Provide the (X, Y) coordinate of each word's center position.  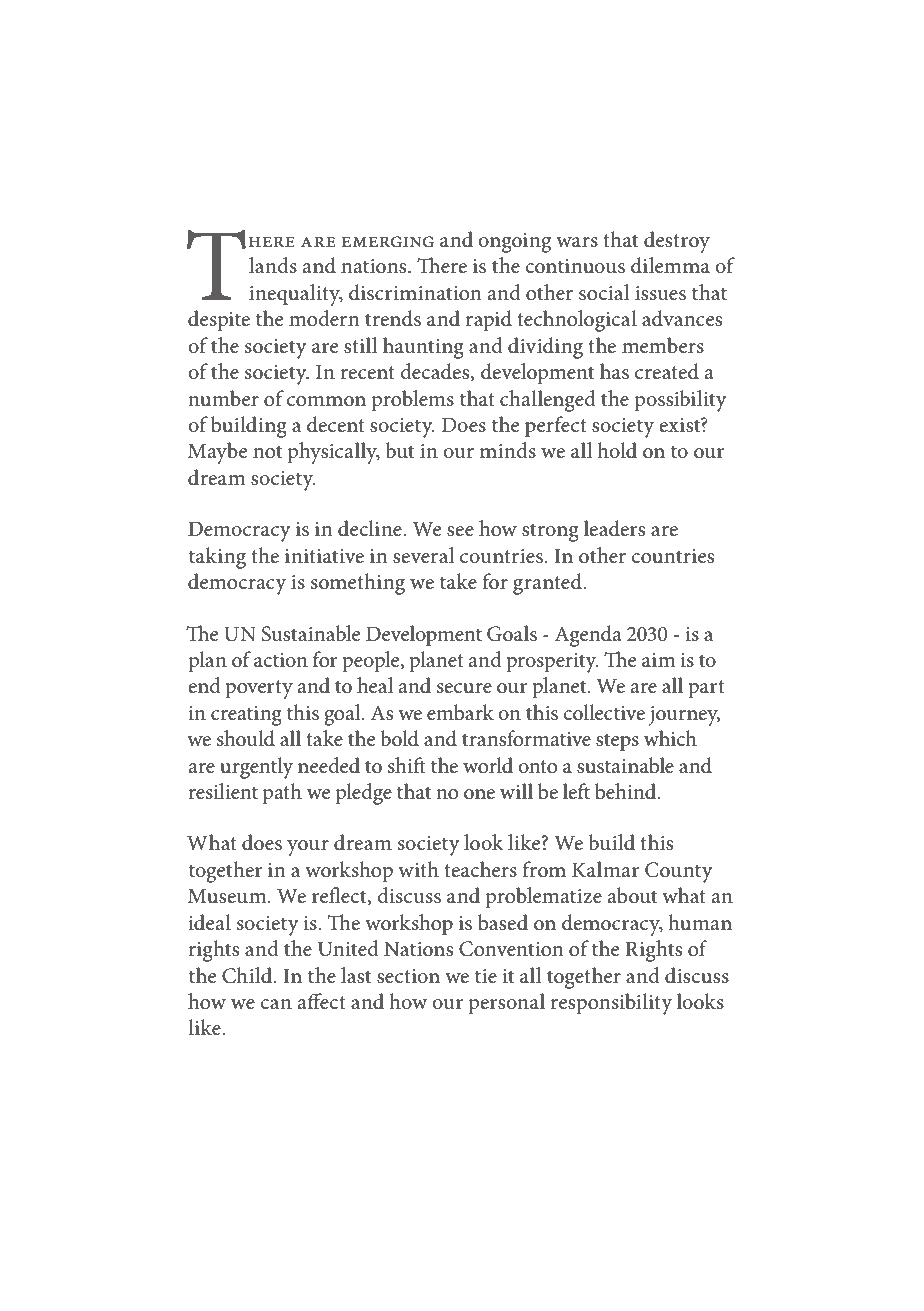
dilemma (670, 265)
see (460, 531)
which (670, 738)
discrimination (415, 292)
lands (273, 265)
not (267, 452)
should (246, 738)
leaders (614, 528)
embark (460, 712)
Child (248, 975)
